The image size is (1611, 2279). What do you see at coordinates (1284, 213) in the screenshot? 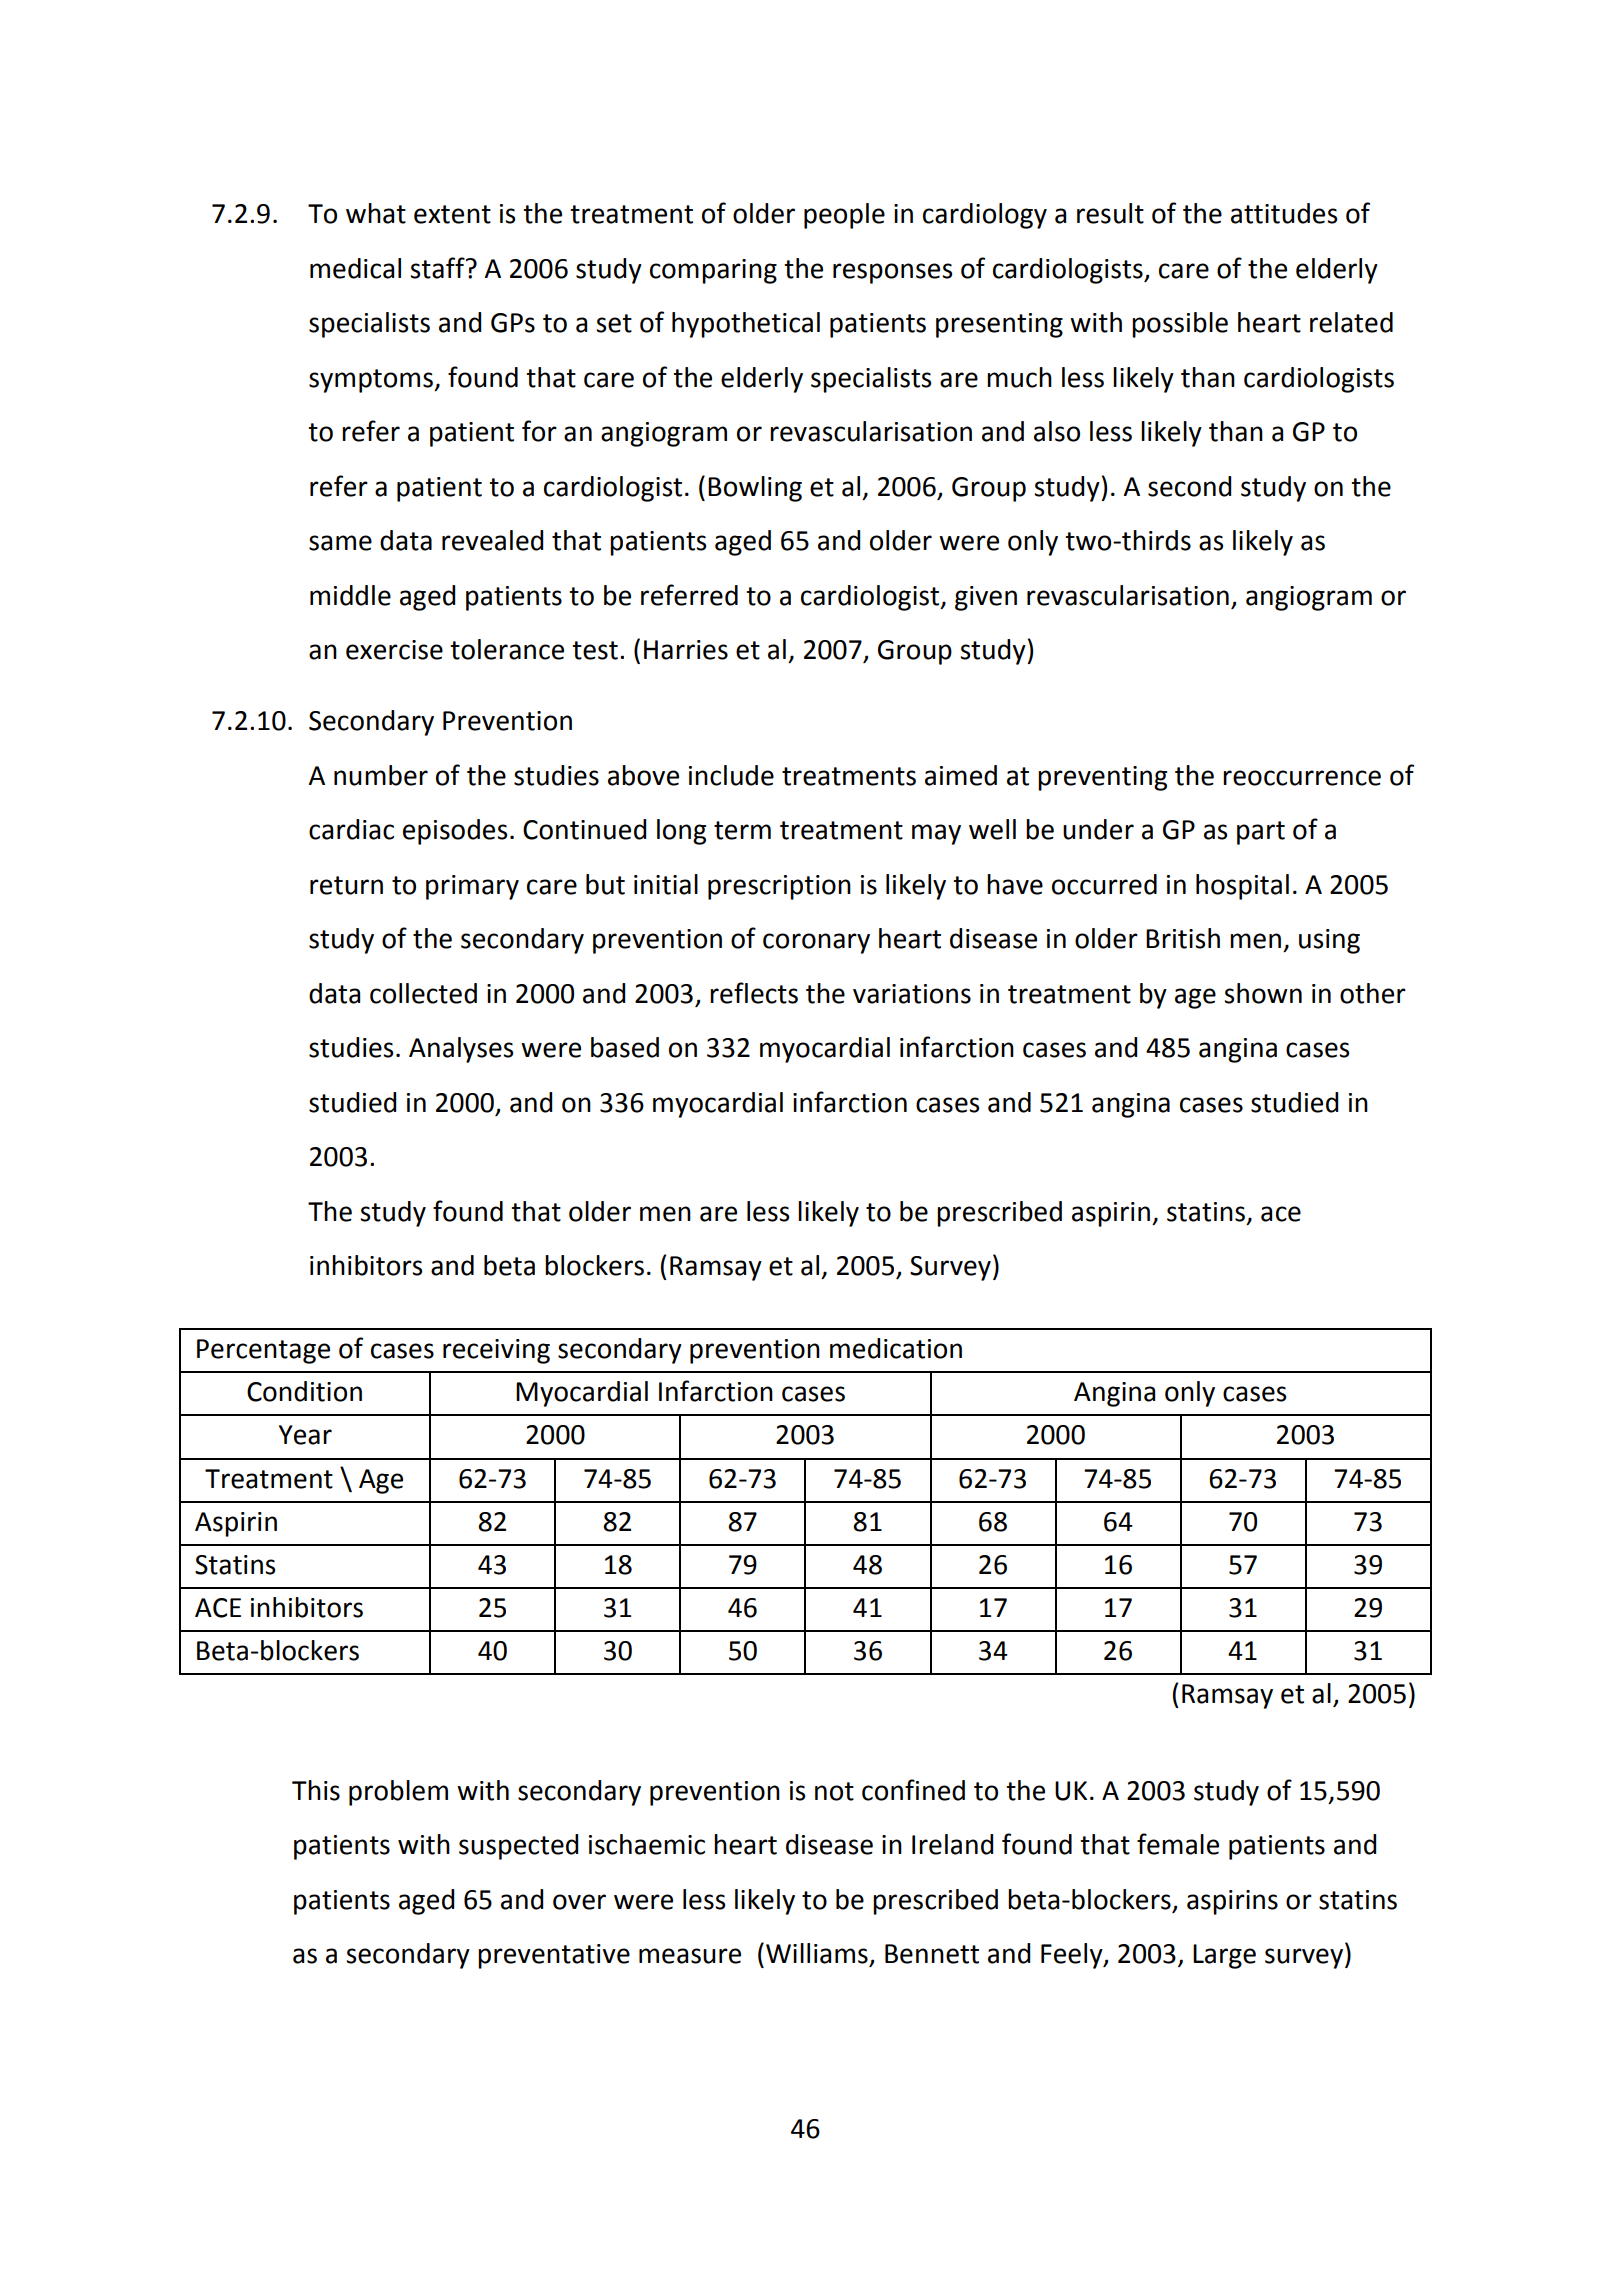
I see `attitudes` at bounding box center [1284, 213].
